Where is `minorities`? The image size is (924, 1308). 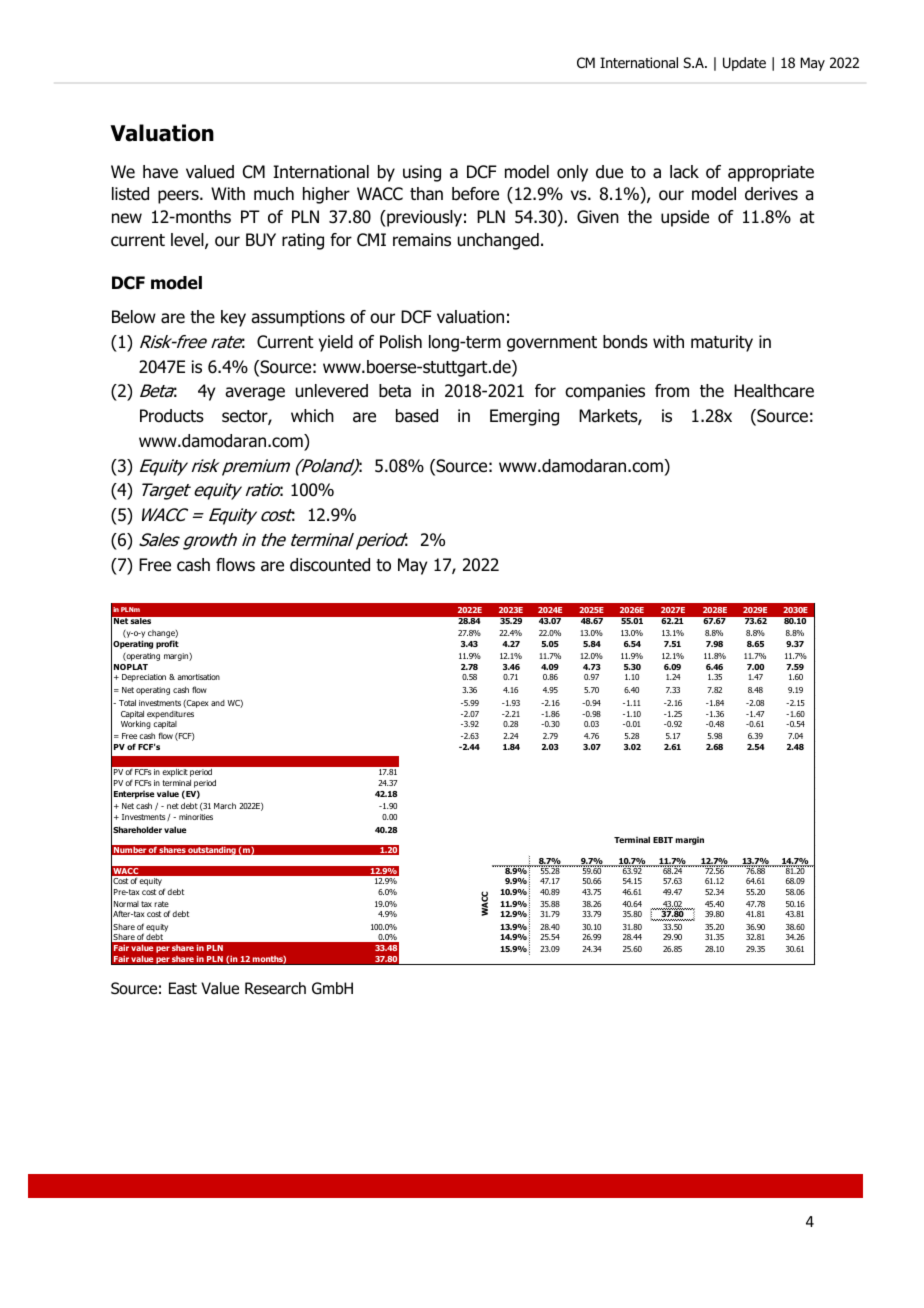
minorities is located at coordinates (196, 817).
